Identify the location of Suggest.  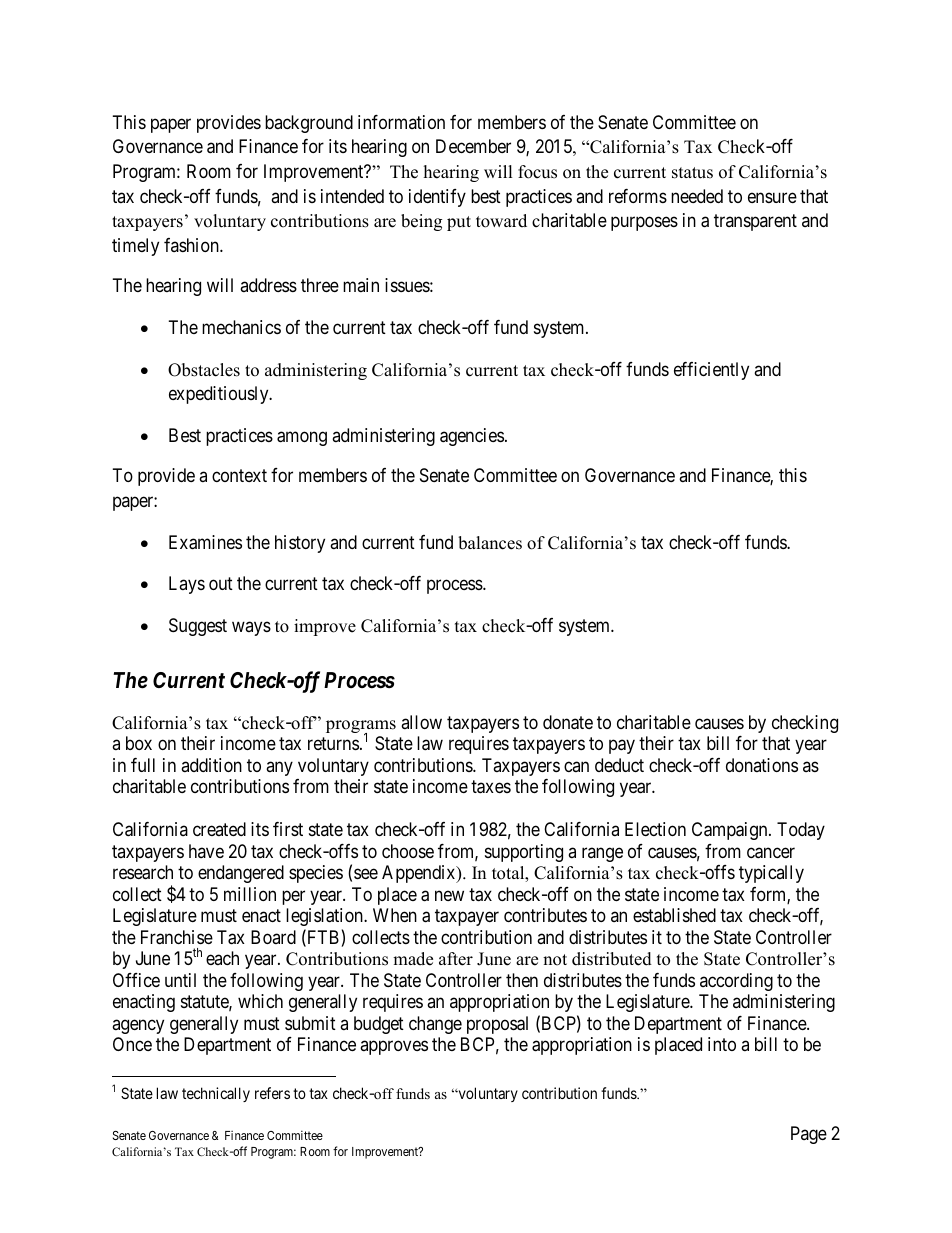
(198, 627).
